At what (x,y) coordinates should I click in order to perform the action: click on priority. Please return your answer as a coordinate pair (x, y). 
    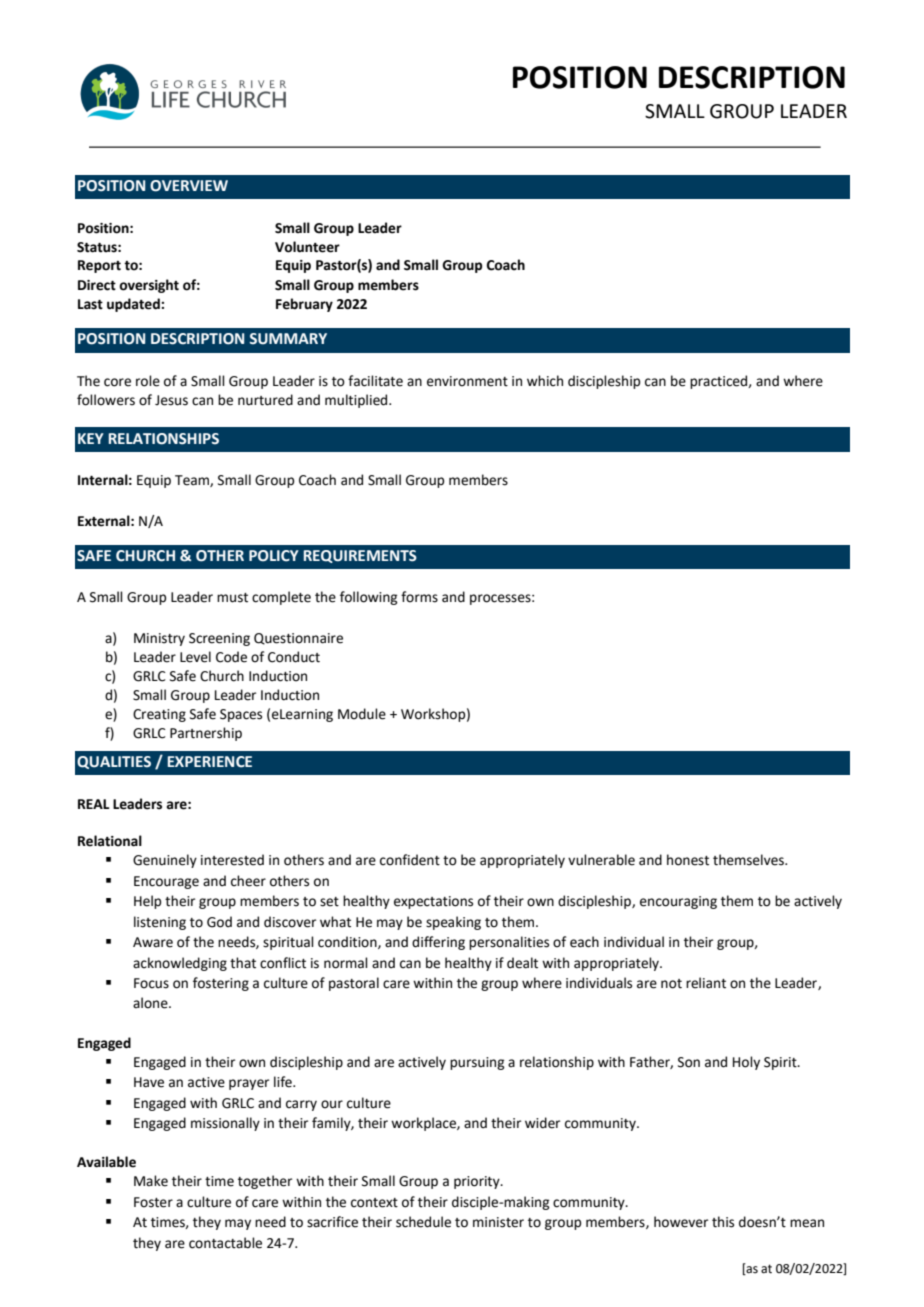
    Looking at the image, I should click on (478, 1182).
